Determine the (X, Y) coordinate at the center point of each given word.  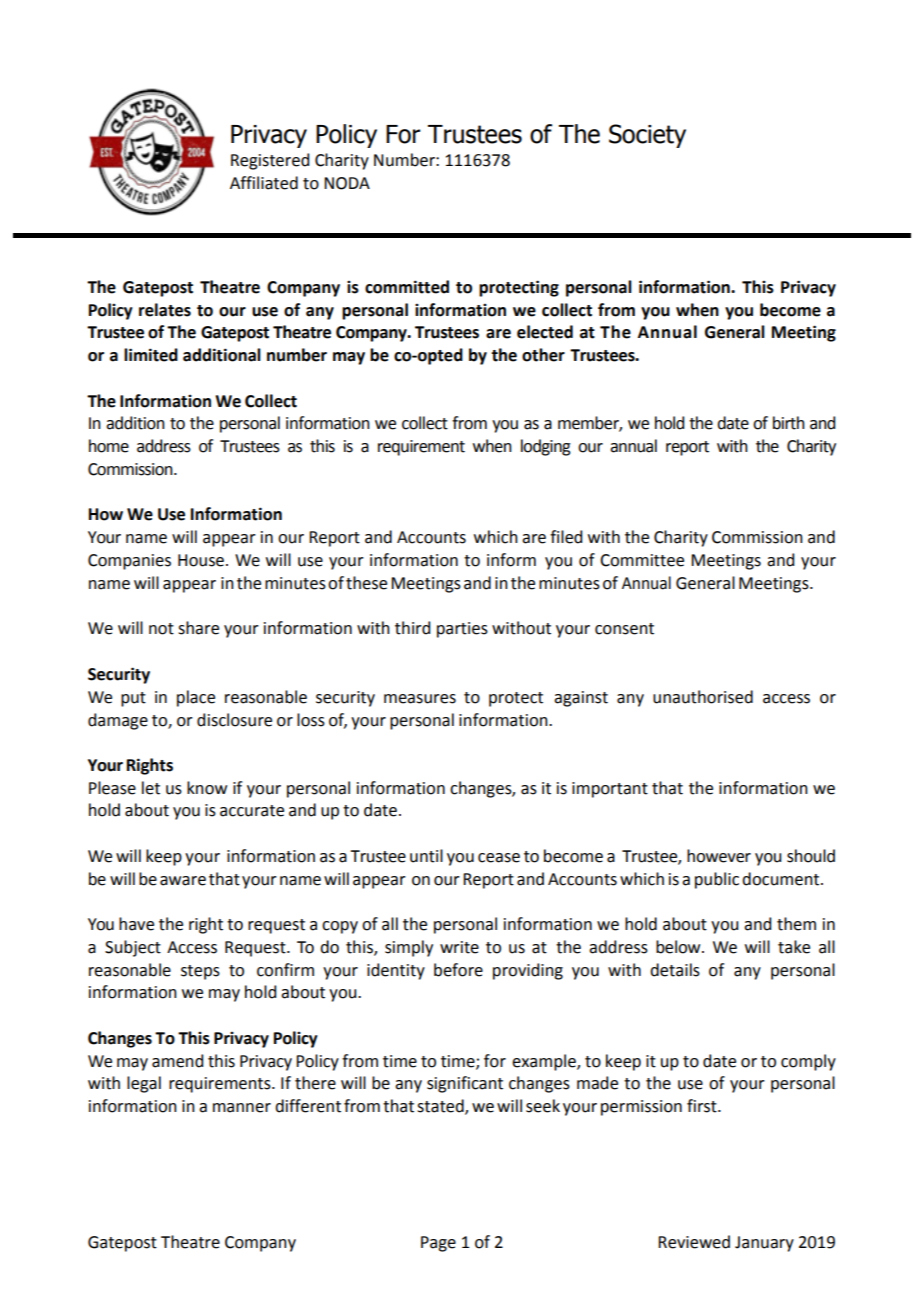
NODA (347, 183)
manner (242, 1108)
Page (438, 1244)
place (196, 698)
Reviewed (694, 1242)
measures (420, 699)
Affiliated (264, 183)
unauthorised (703, 697)
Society (647, 136)
